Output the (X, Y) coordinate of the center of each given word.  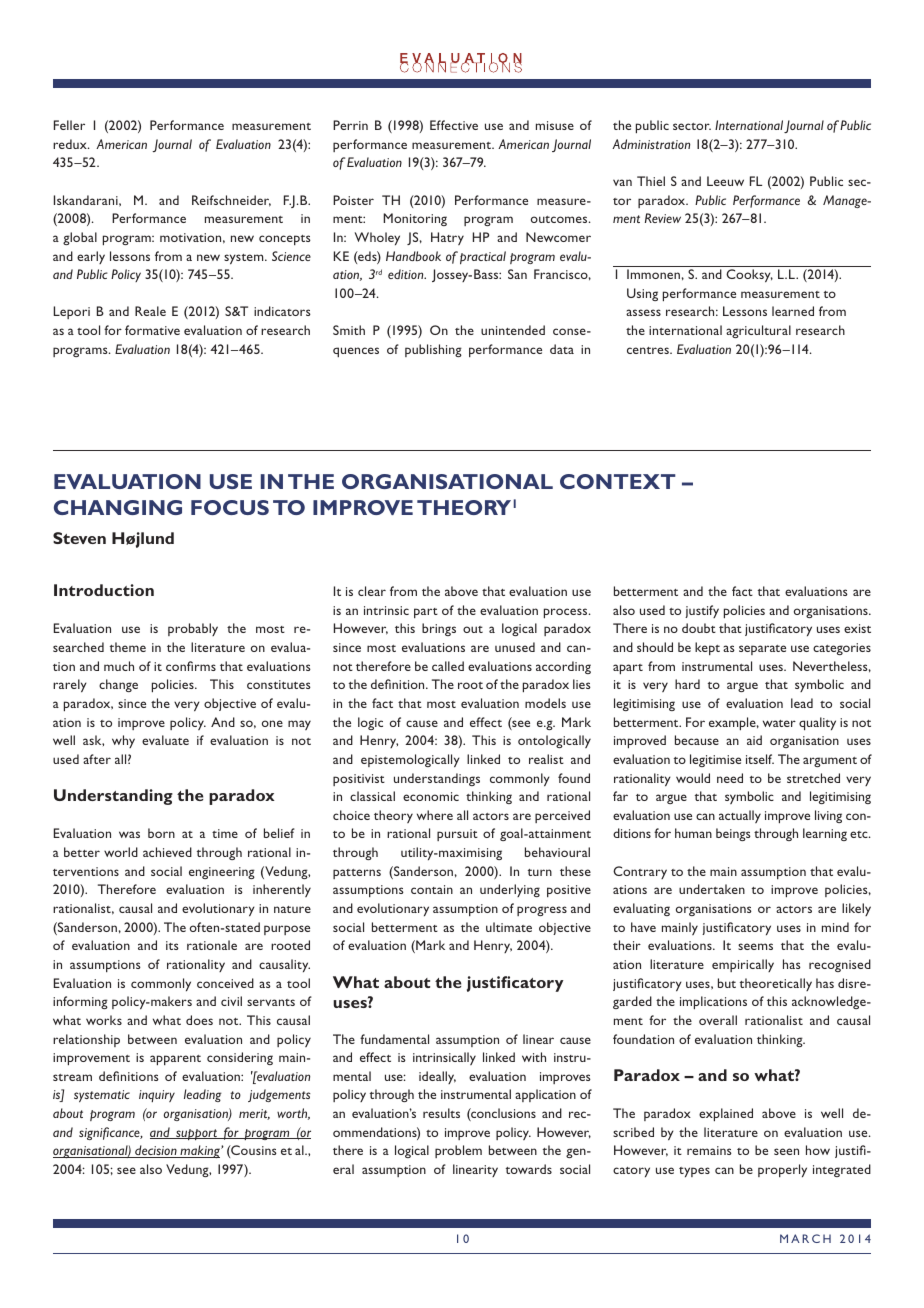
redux (71, 144)
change (118, 685)
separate (762, 650)
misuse (555, 125)
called (448, 666)
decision (156, 1151)
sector (692, 126)
